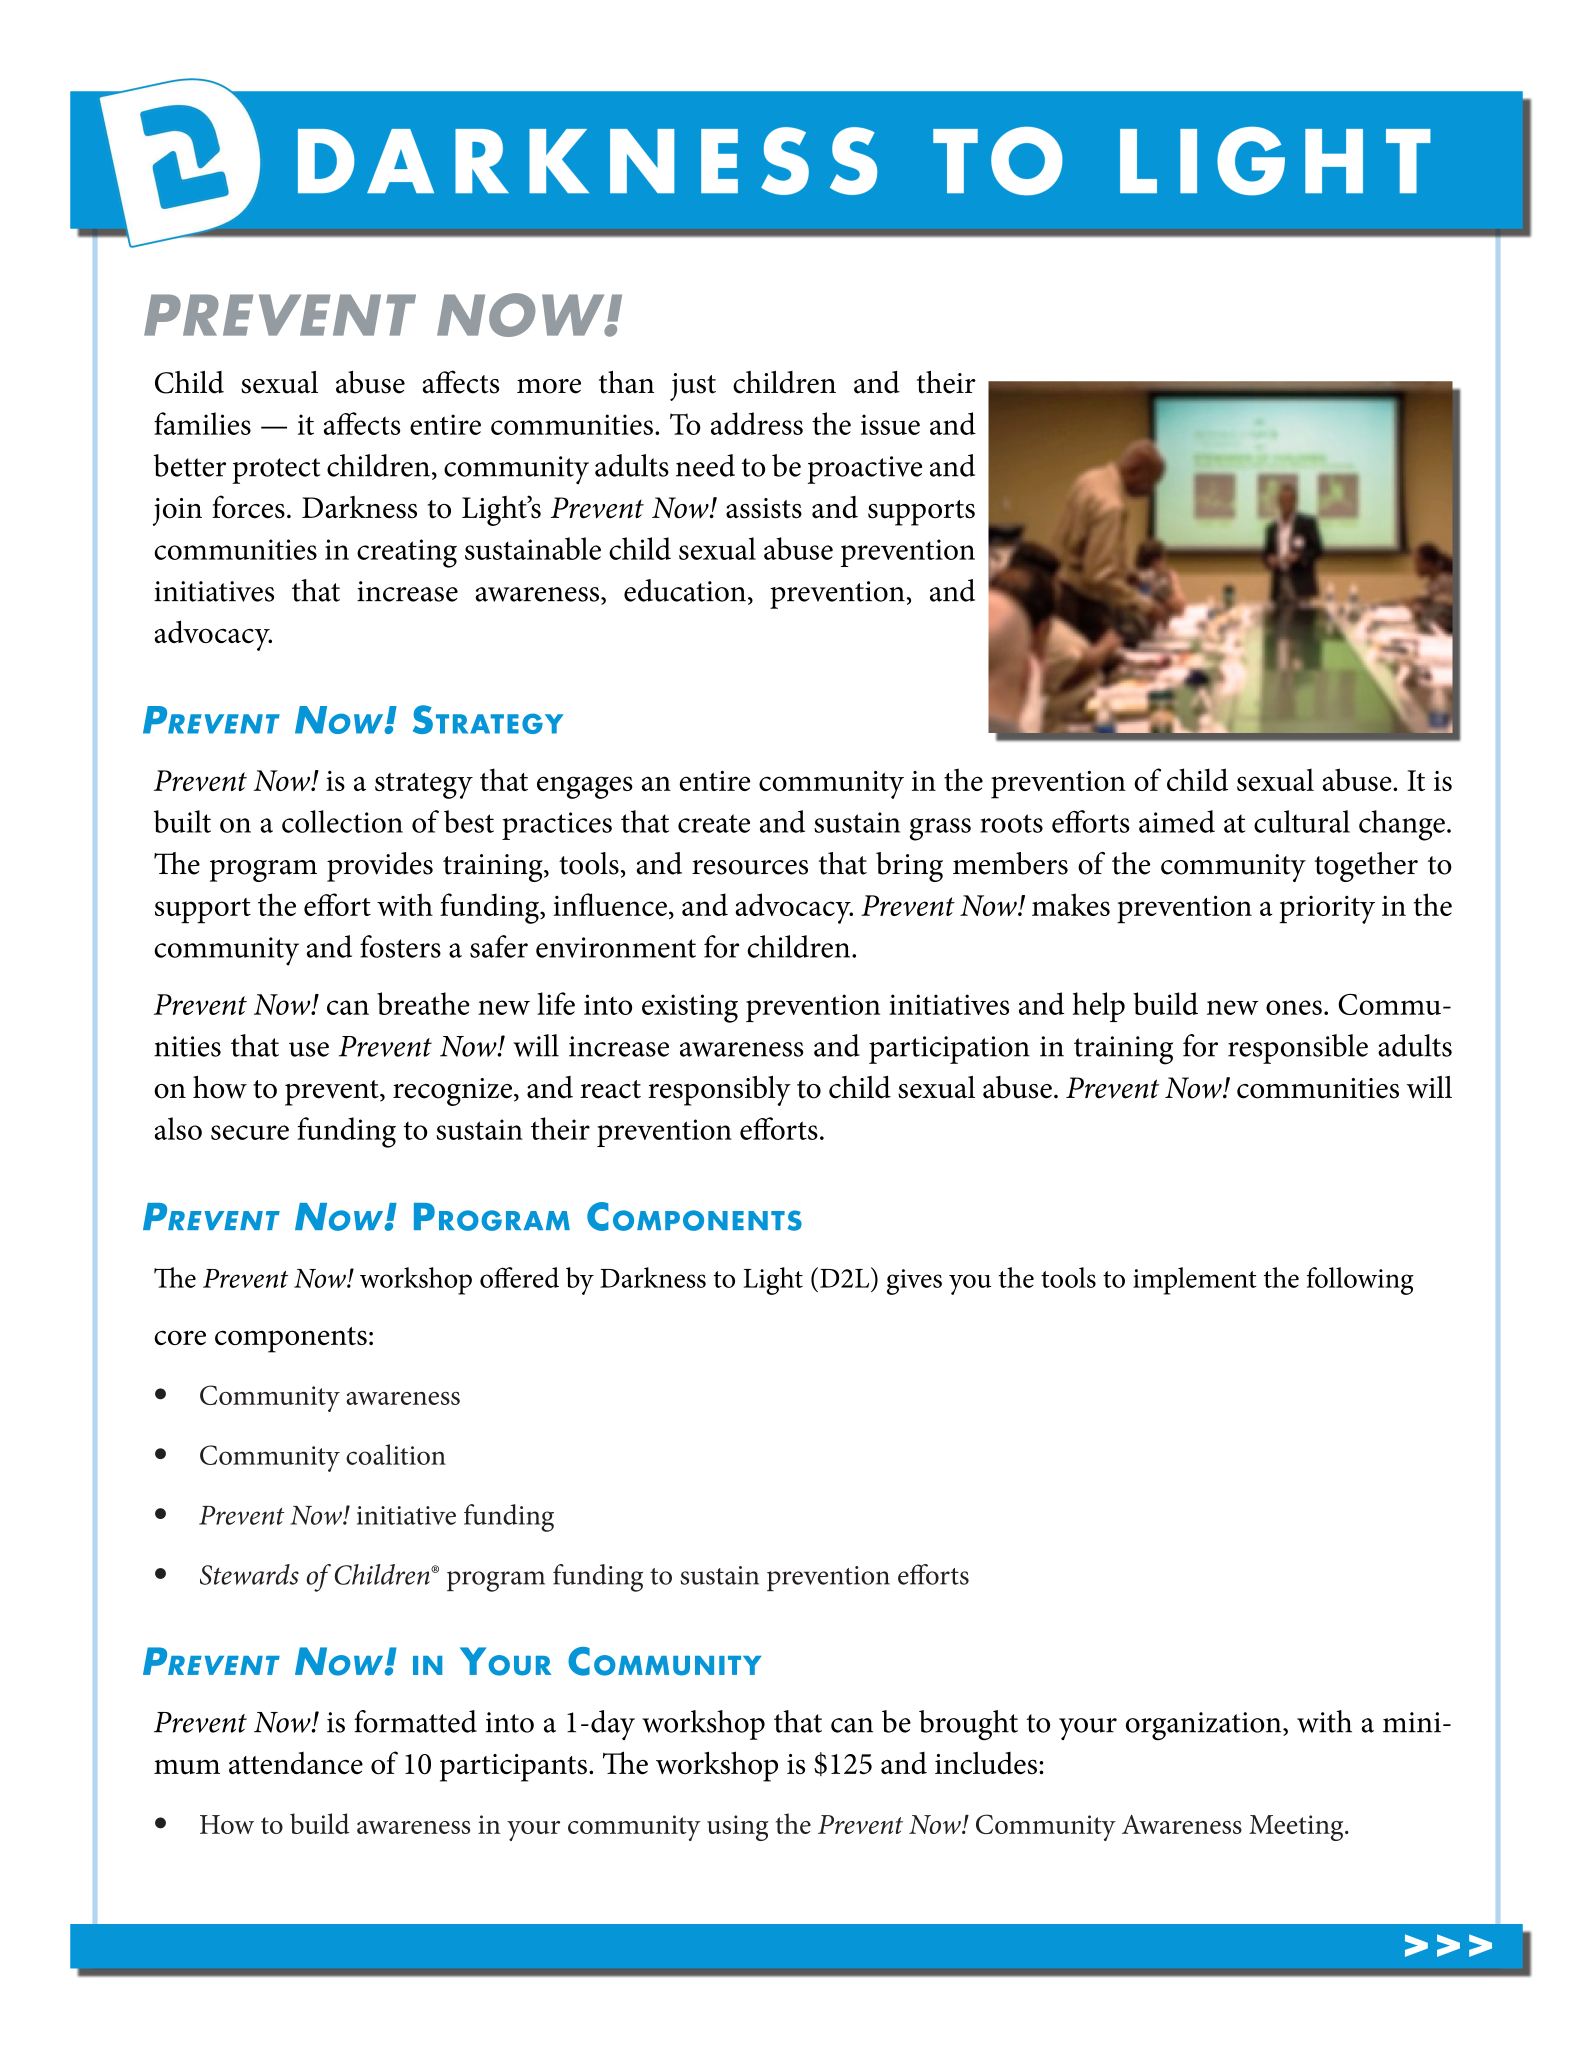 The height and width of the image is (2062, 1593). I want to click on using, so click(738, 1828).
